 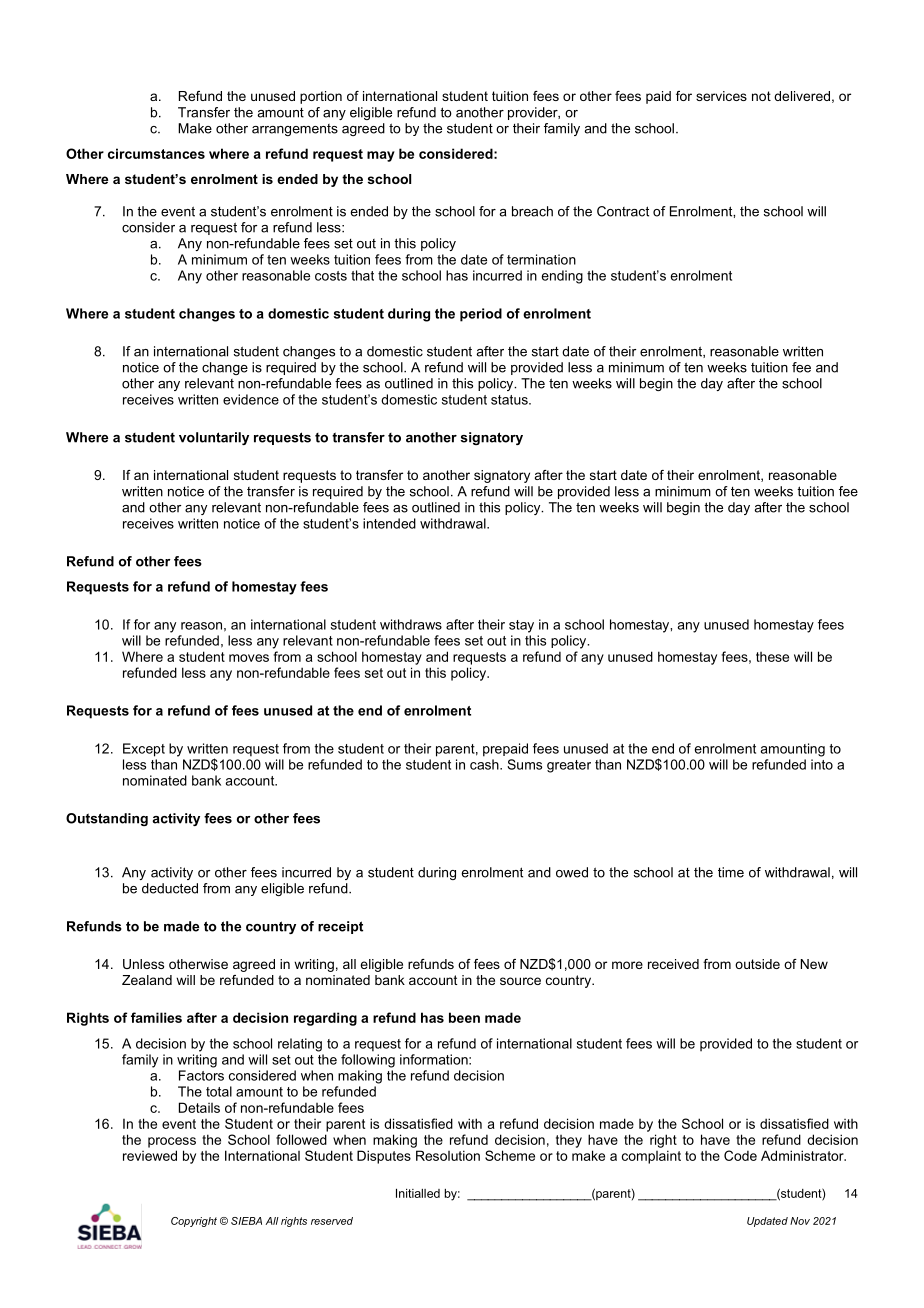 I want to click on outside, so click(x=757, y=964).
